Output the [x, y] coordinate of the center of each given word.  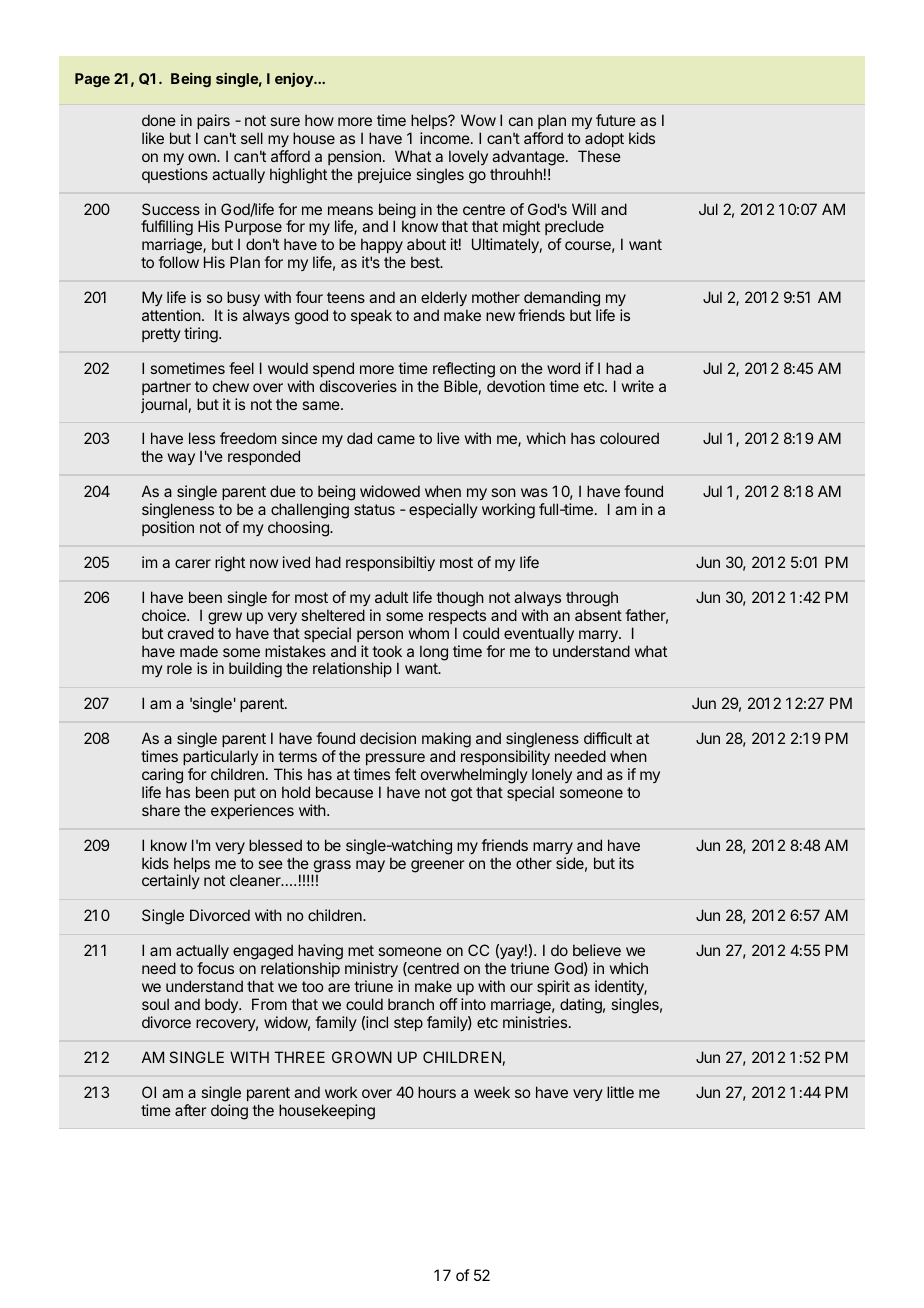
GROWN [362, 1057]
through [592, 599]
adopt [604, 139]
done [159, 120]
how [319, 120]
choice [165, 615]
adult [391, 597]
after [190, 1110]
